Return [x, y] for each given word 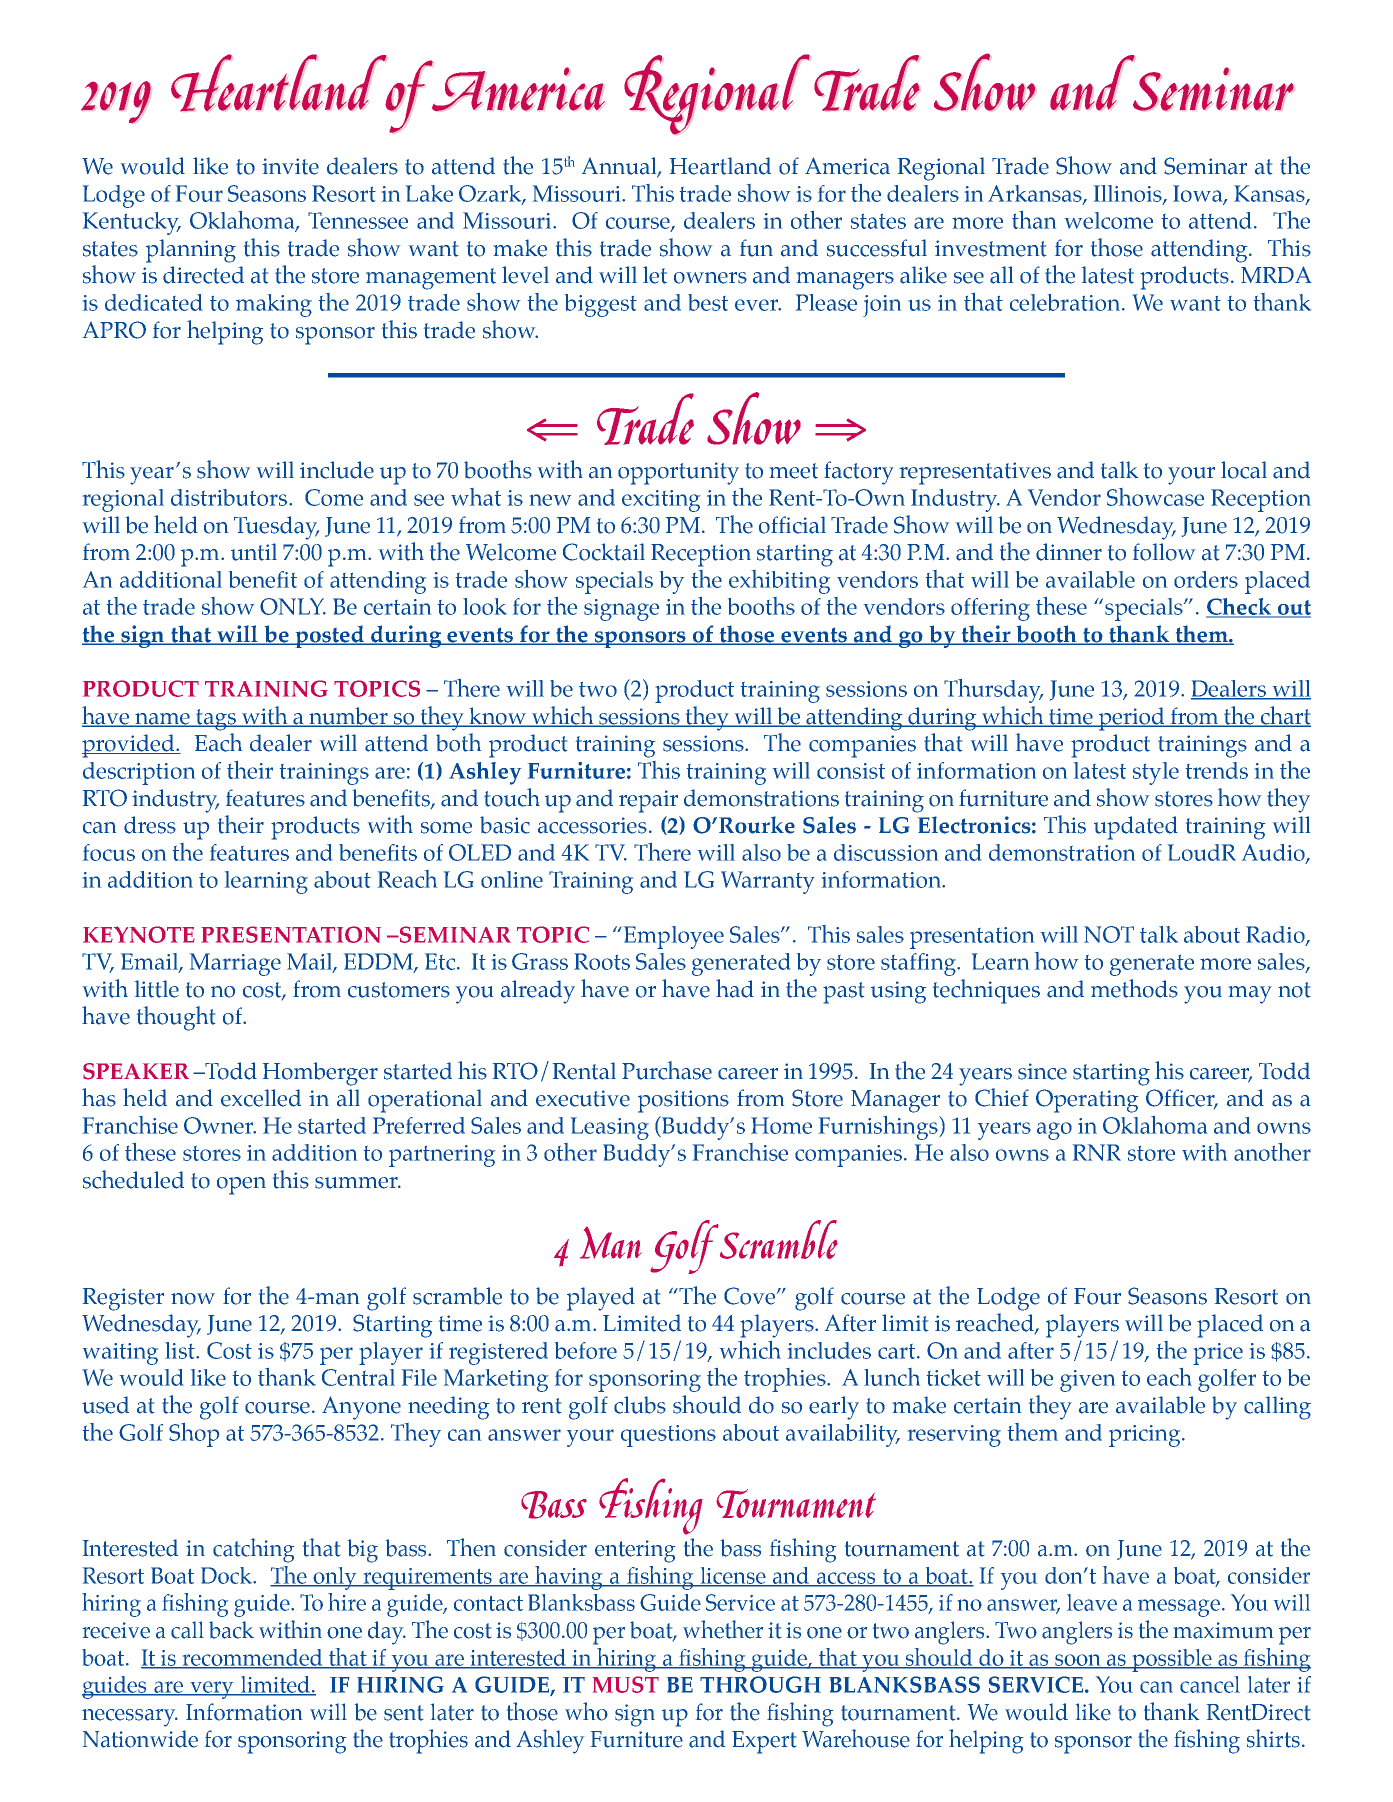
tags [216, 720]
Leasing [610, 1128]
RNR [1097, 1152]
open [241, 1186]
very [212, 1690]
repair [648, 801]
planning [191, 251]
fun [756, 248]
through [760, 1684]
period [1131, 719]
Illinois [1129, 194]
